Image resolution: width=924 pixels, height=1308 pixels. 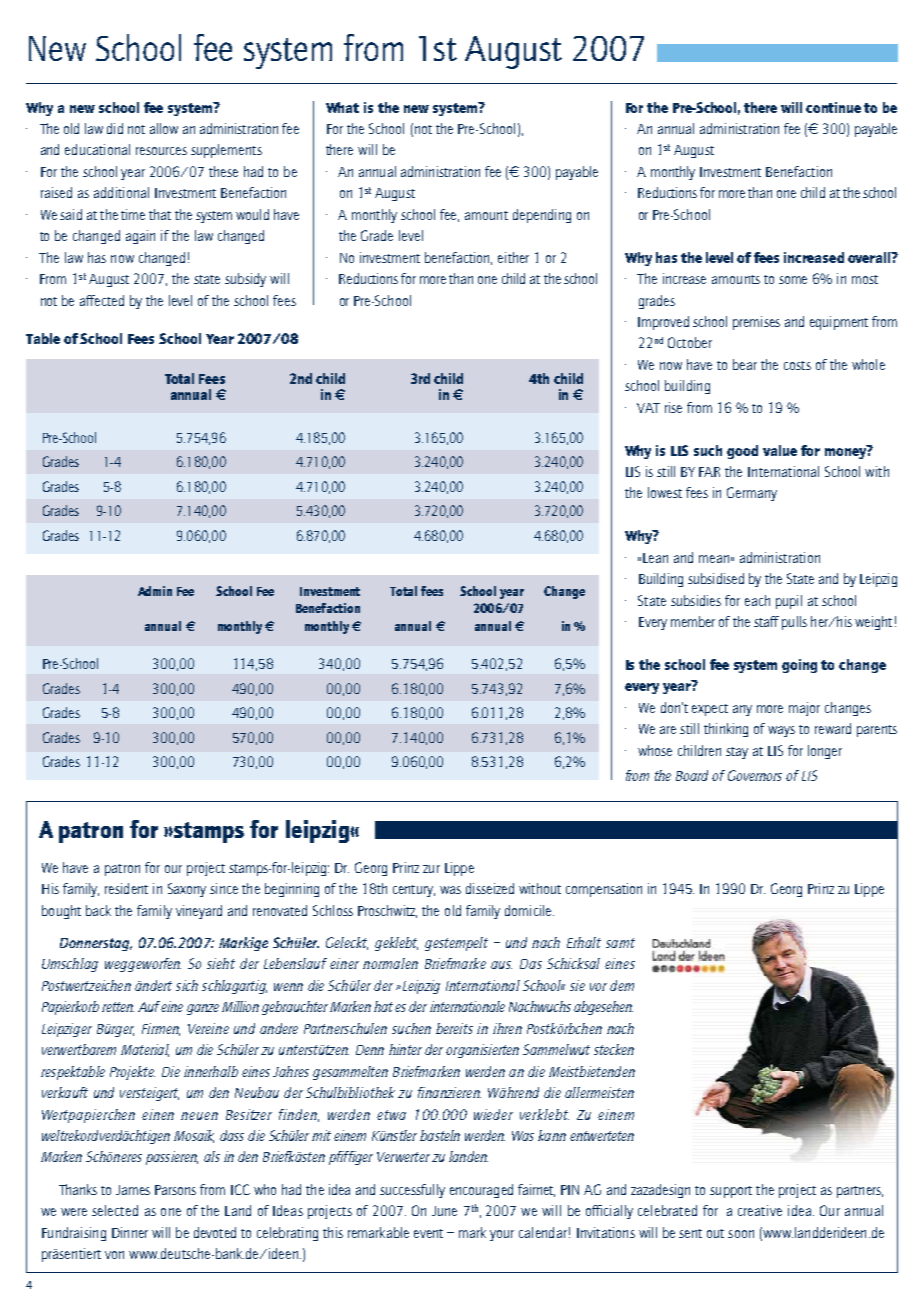 What do you see at coordinates (513, 257) in the screenshot?
I see `either` at bounding box center [513, 257].
